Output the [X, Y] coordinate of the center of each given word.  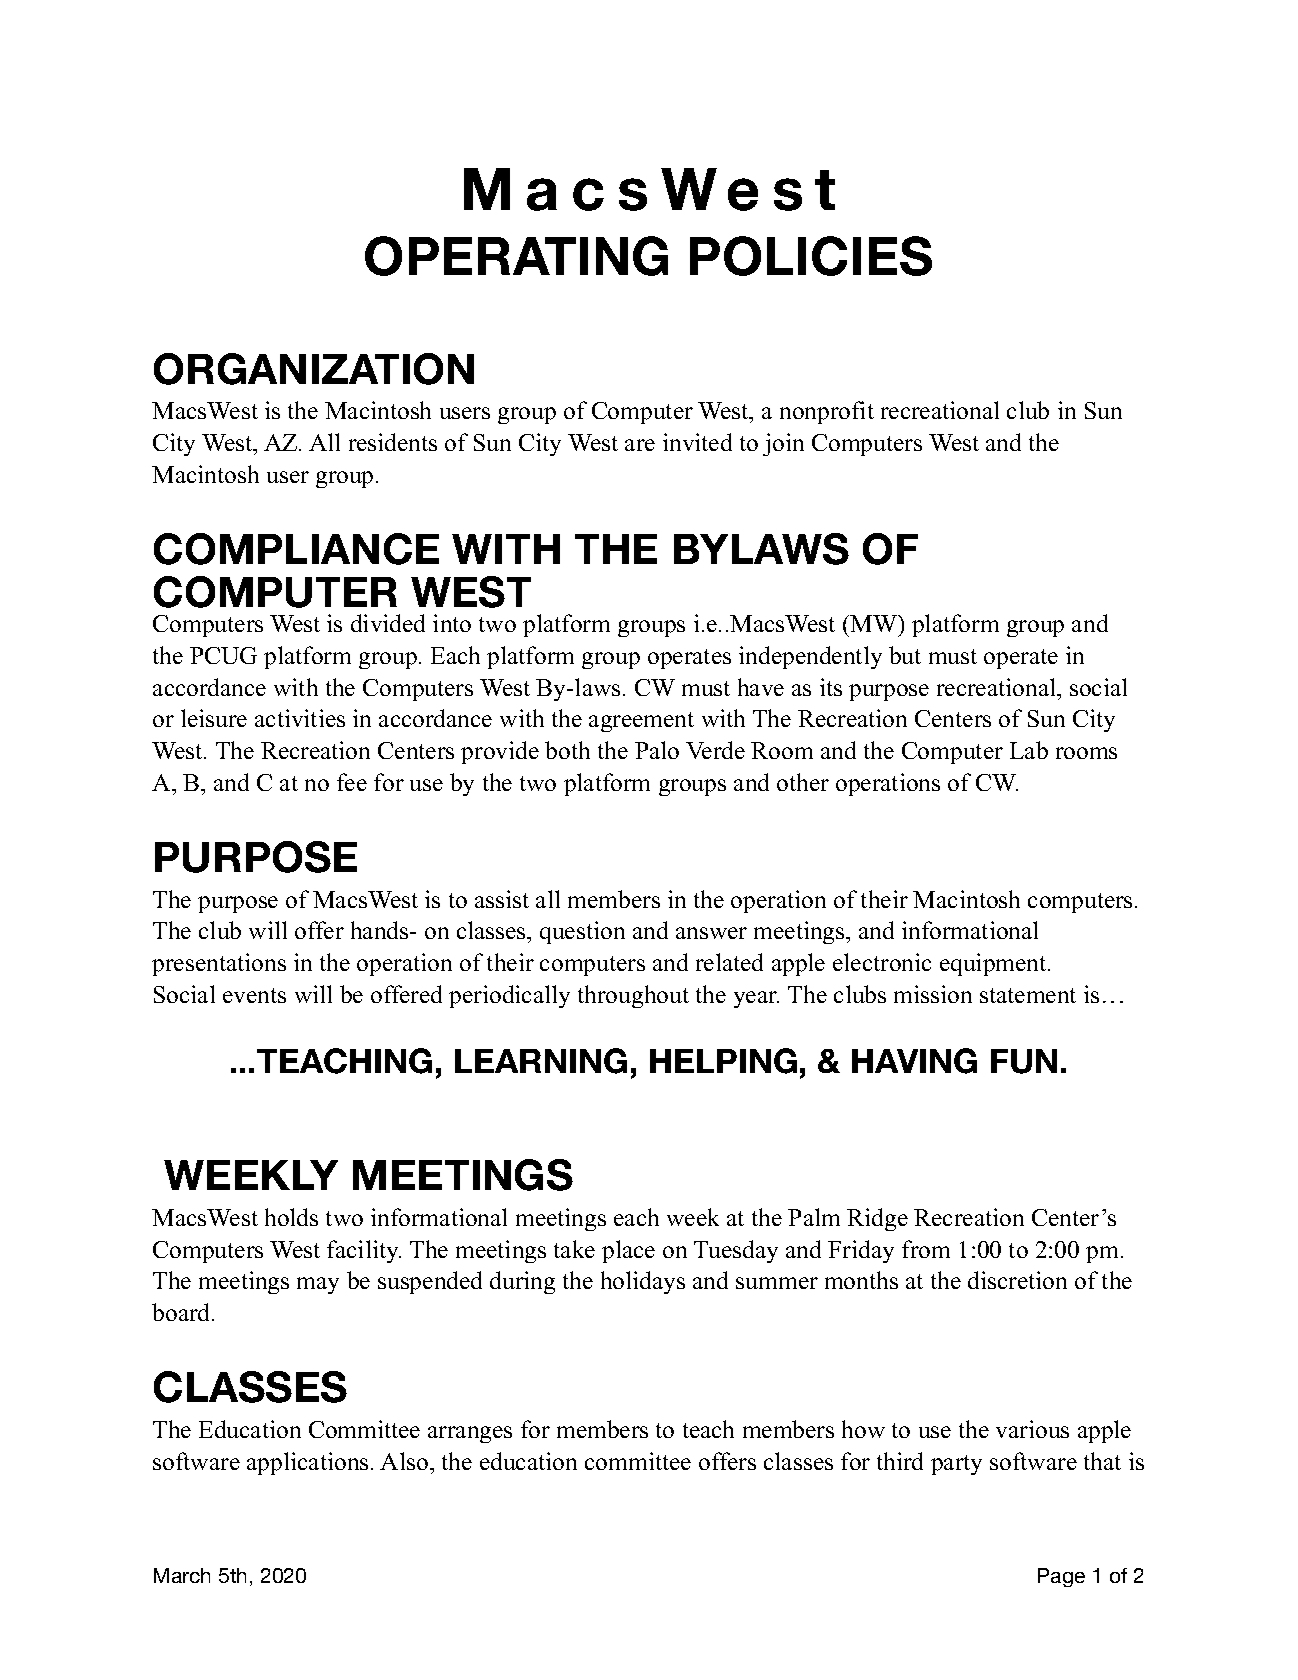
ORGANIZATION [314, 369]
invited [697, 442]
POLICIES [811, 256]
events [254, 995]
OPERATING [516, 256]
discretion [1017, 1280]
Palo [657, 750]
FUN [1024, 1061]
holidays [643, 1282]
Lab [1029, 750]
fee [352, 782]
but [905, 655]
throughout [633, 996]
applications [307, 1463]
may [318, 1285]
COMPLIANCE [296, 549]
